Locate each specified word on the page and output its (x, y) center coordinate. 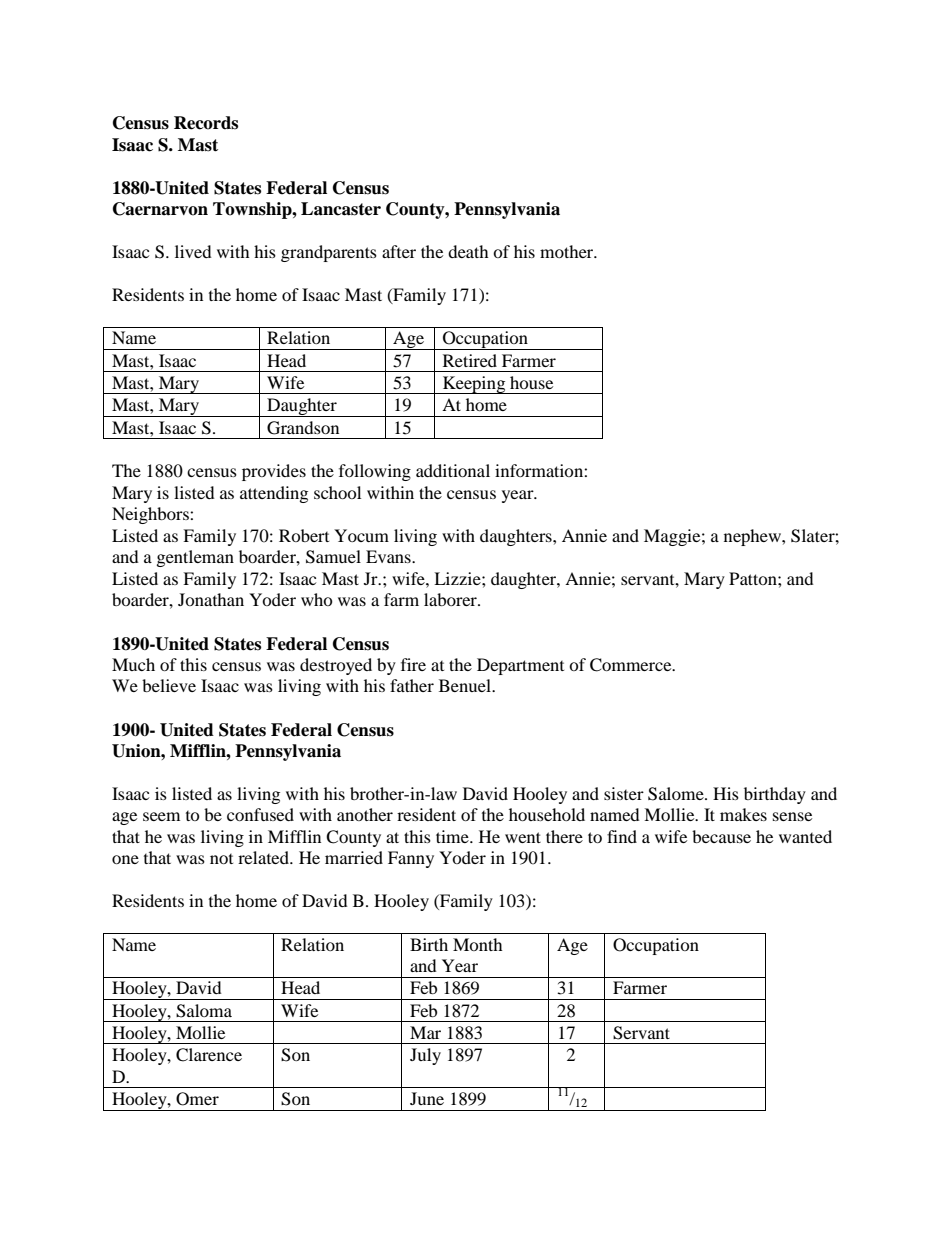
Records (206, 123)
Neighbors (151, 515)
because (721, 836)
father (412, 685)
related (264, 857)
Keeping (474, 385)
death (468, 251)
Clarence (209, 1055)
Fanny (411, 859)
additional (453, 470)
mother (568, 251)
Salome (677, 794)
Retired (470, 360)
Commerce (632, 665)
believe (169, 685)
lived (193, 251)
